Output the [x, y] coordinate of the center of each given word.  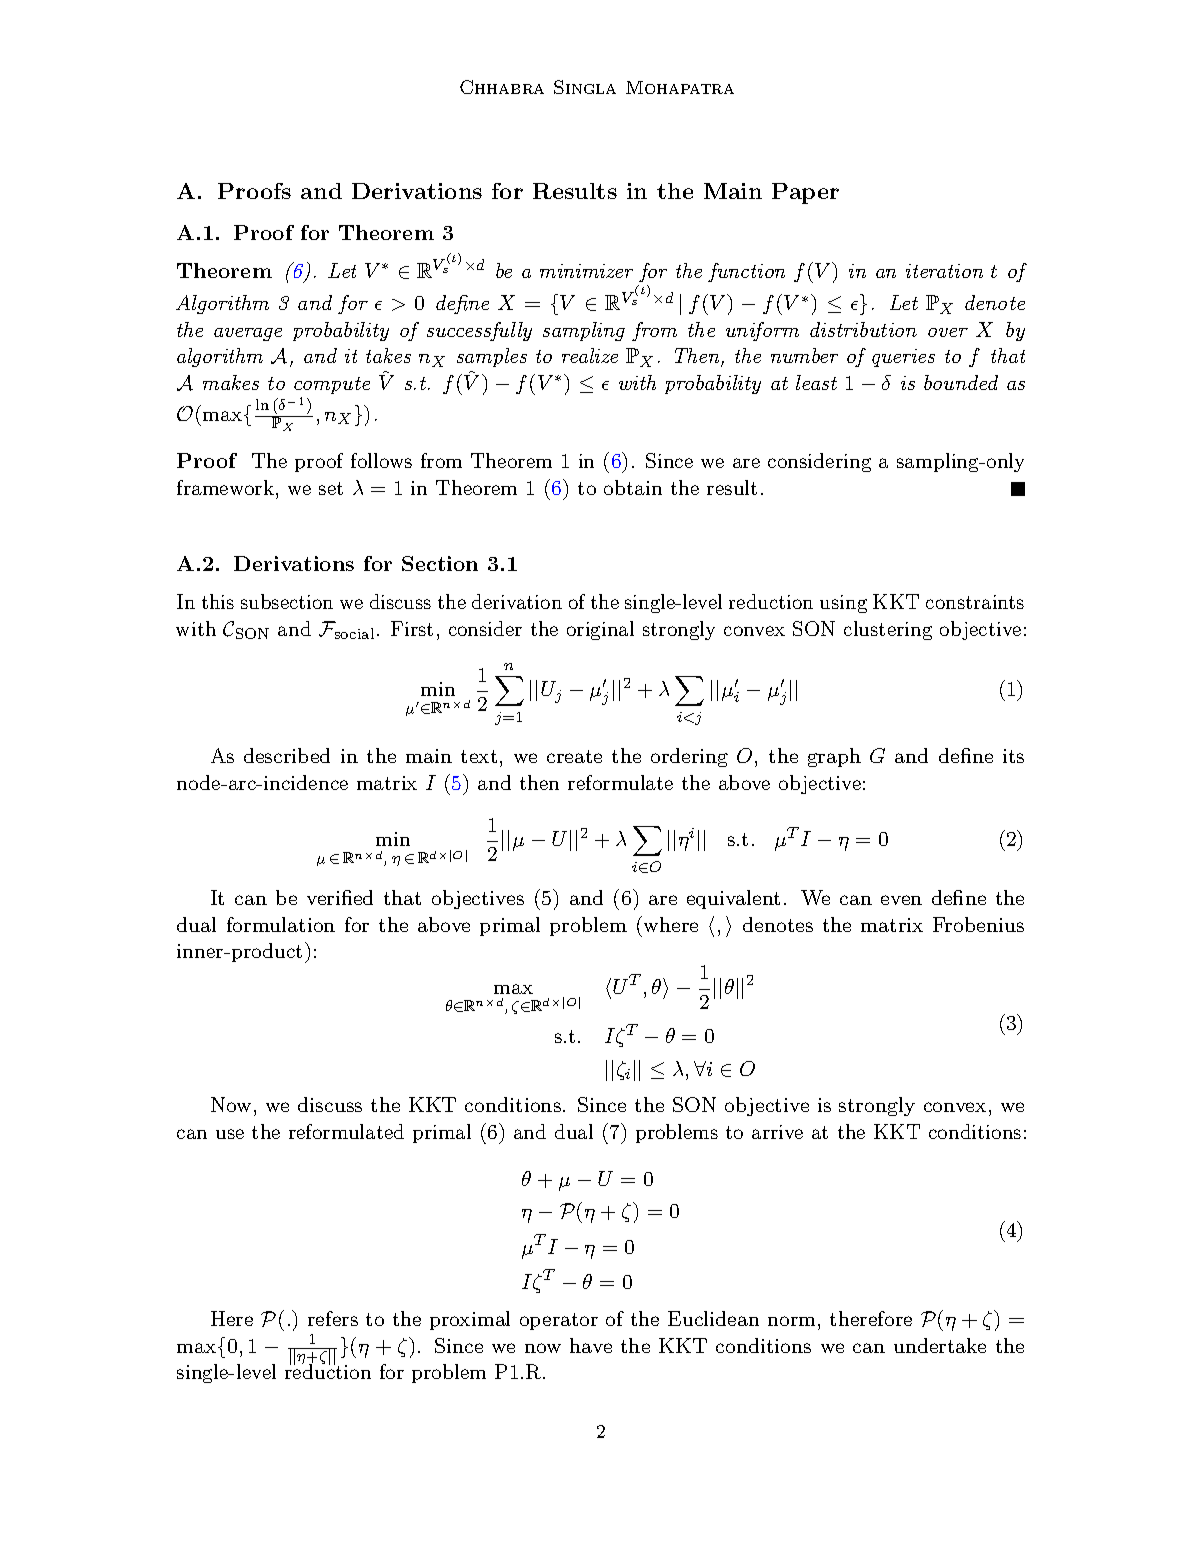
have [591, 1345]
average [248, 334]
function [746, 272]
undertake [940, 1345]
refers [333, 1318]
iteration [944, 271]
